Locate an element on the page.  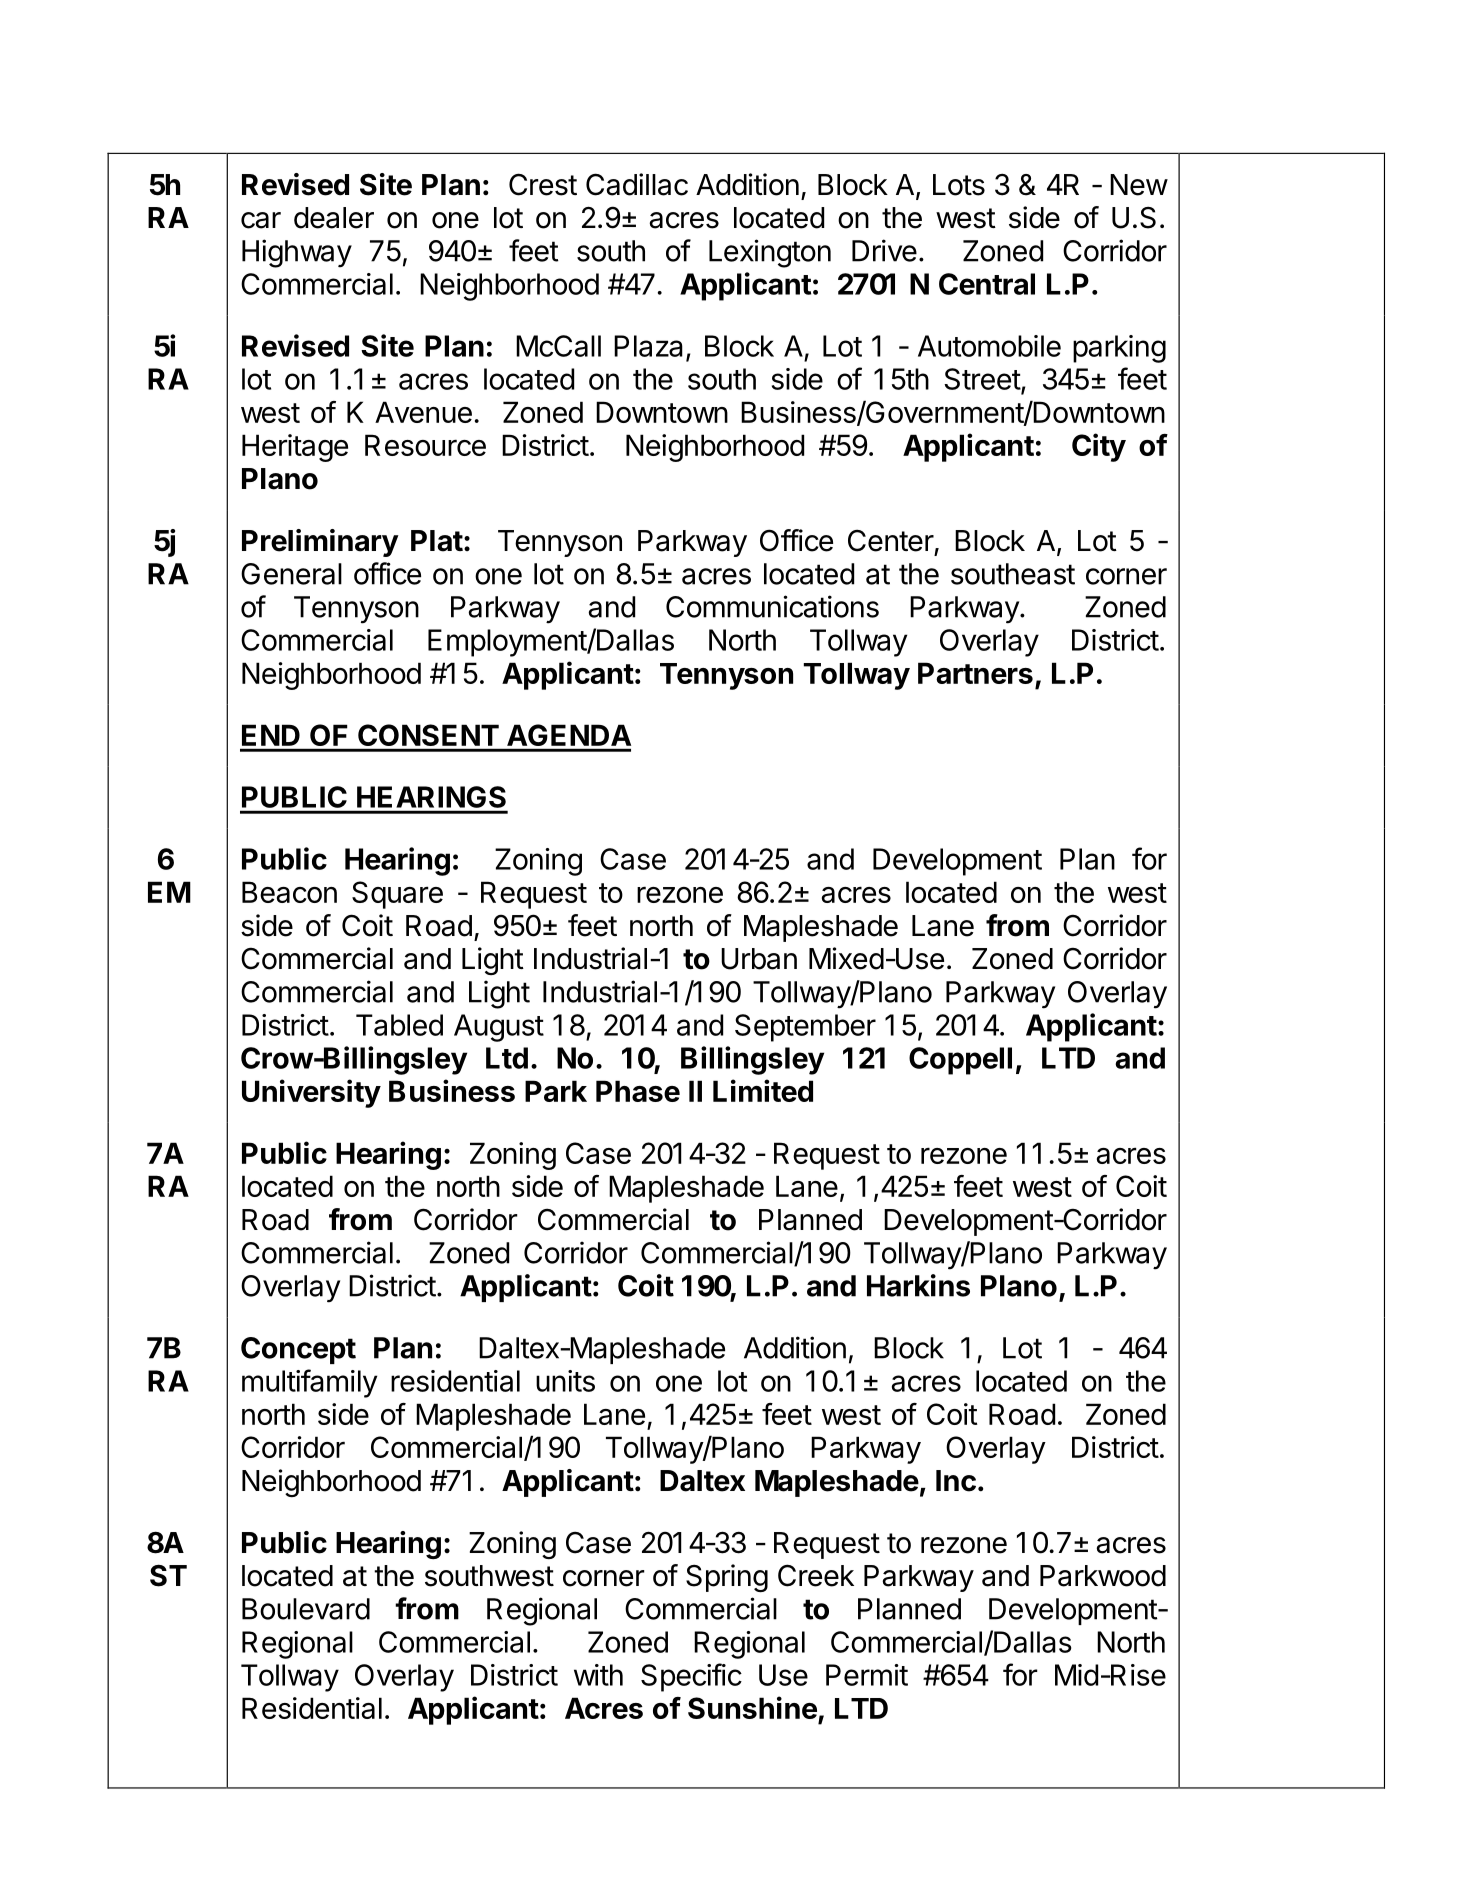
dealer is located at coordinates (334, 218).
